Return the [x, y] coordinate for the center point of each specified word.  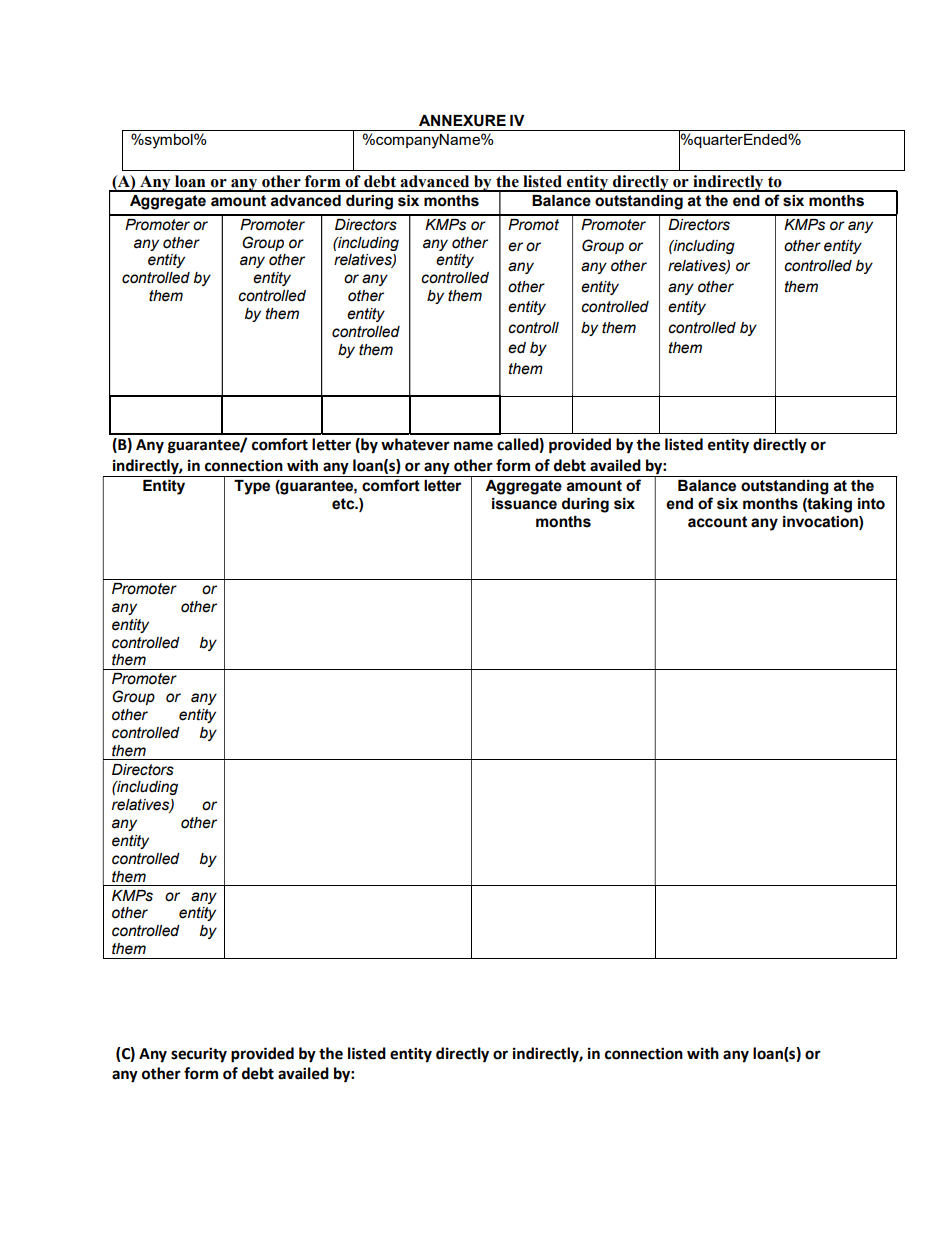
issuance [524, 504]
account [717, 522]
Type [252, 487]
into [871, 504]
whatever [415, 444]
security [199, 1055]
